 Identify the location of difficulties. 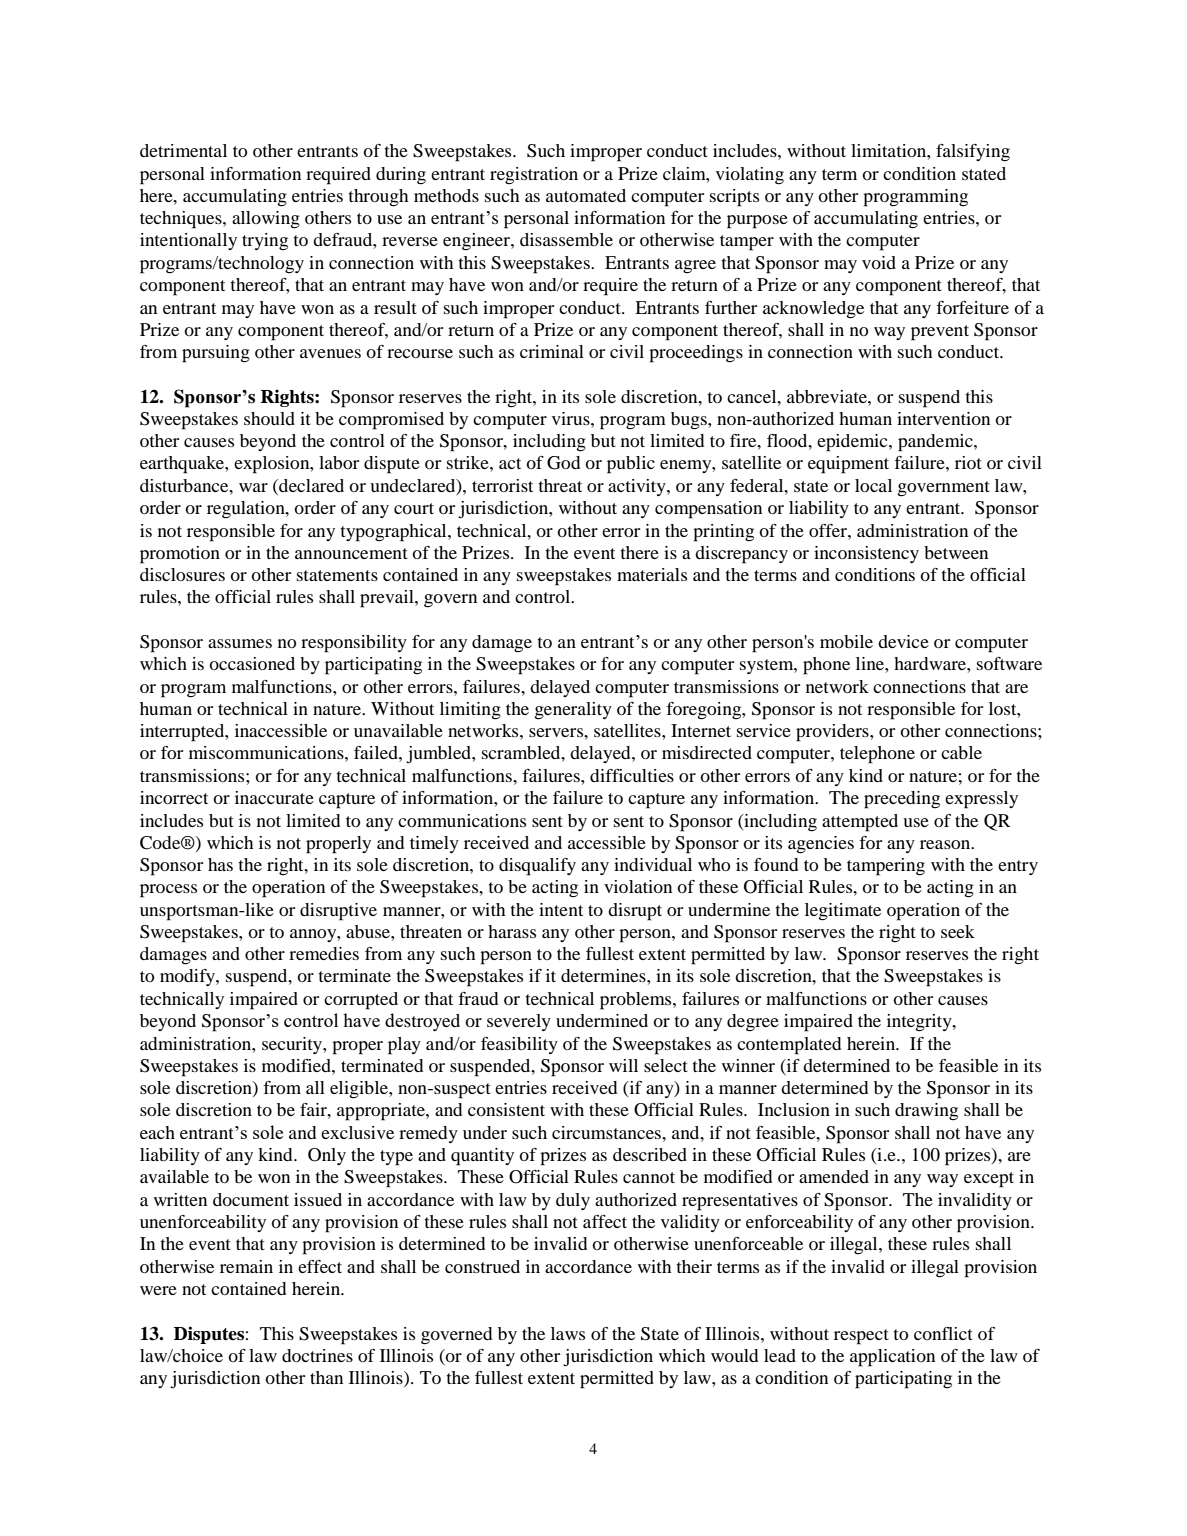
(632, 775).
